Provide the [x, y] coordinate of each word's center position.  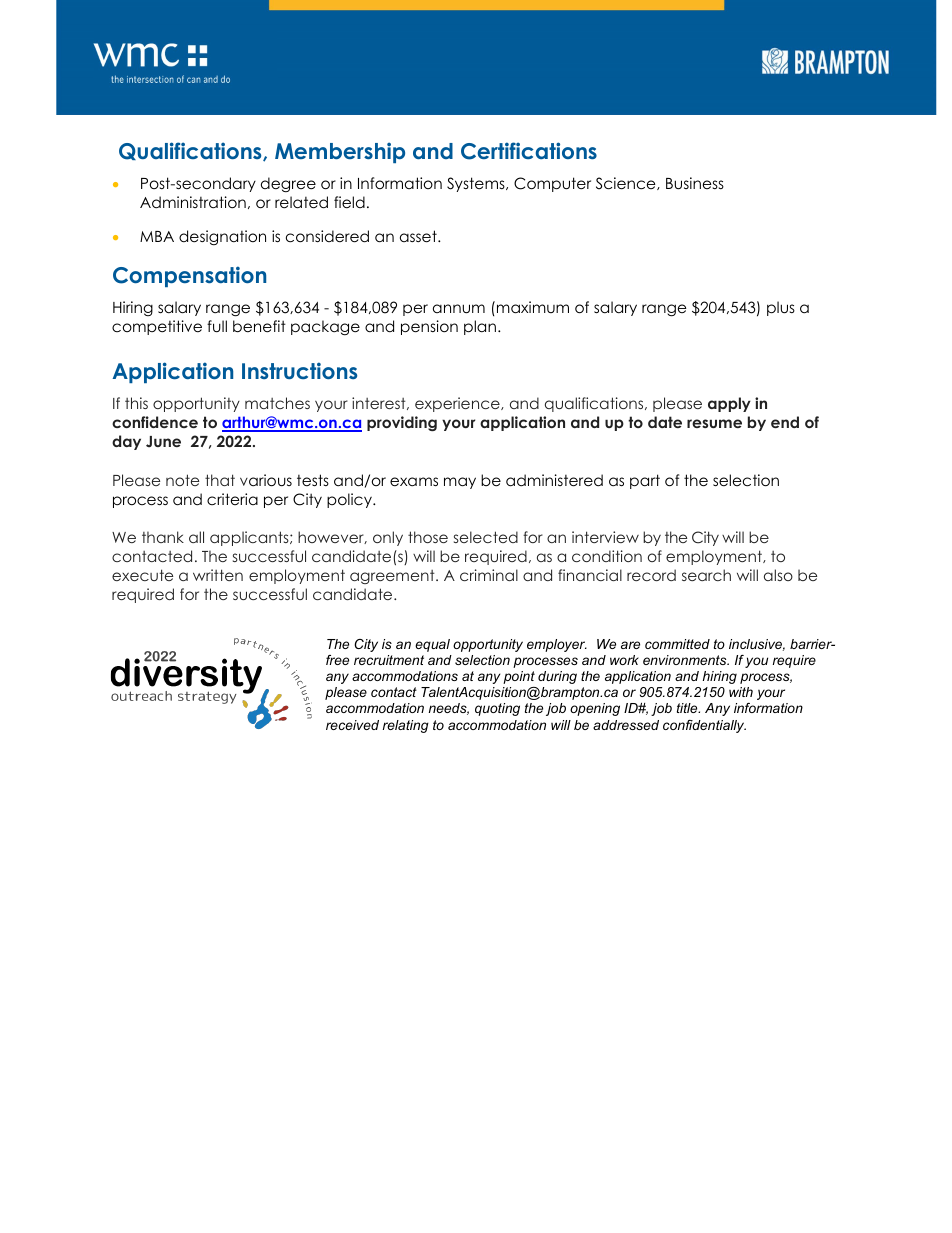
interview [605, 537]
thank [163, 537]
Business [695, 183]
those [428, 537]
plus [781, 308]
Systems [477, 184]
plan [480, 327]
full [217, 326]
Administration [193, 202]
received [352, 725]
